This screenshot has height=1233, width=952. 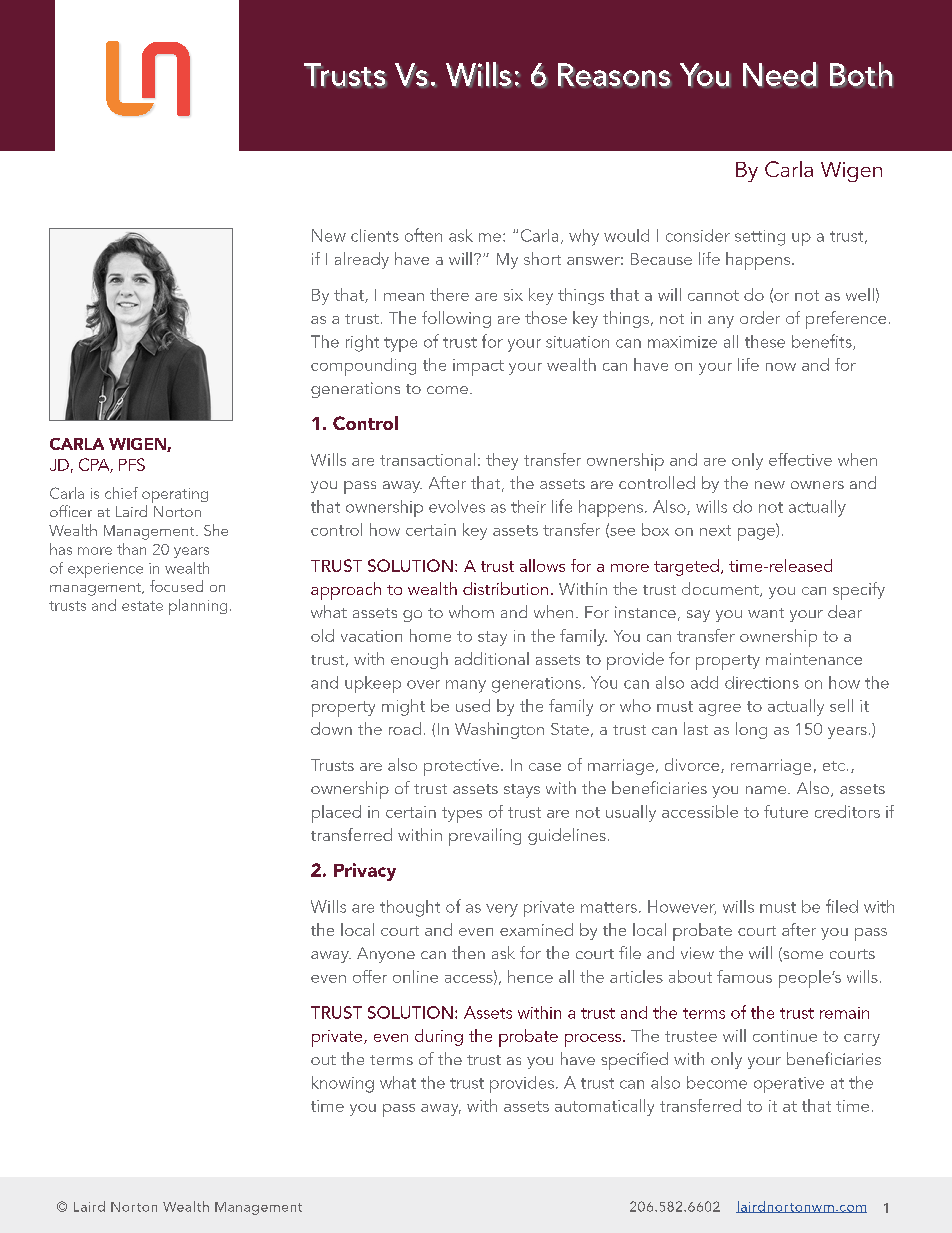 I want to click on PFS, so click(x=132, y=464).
